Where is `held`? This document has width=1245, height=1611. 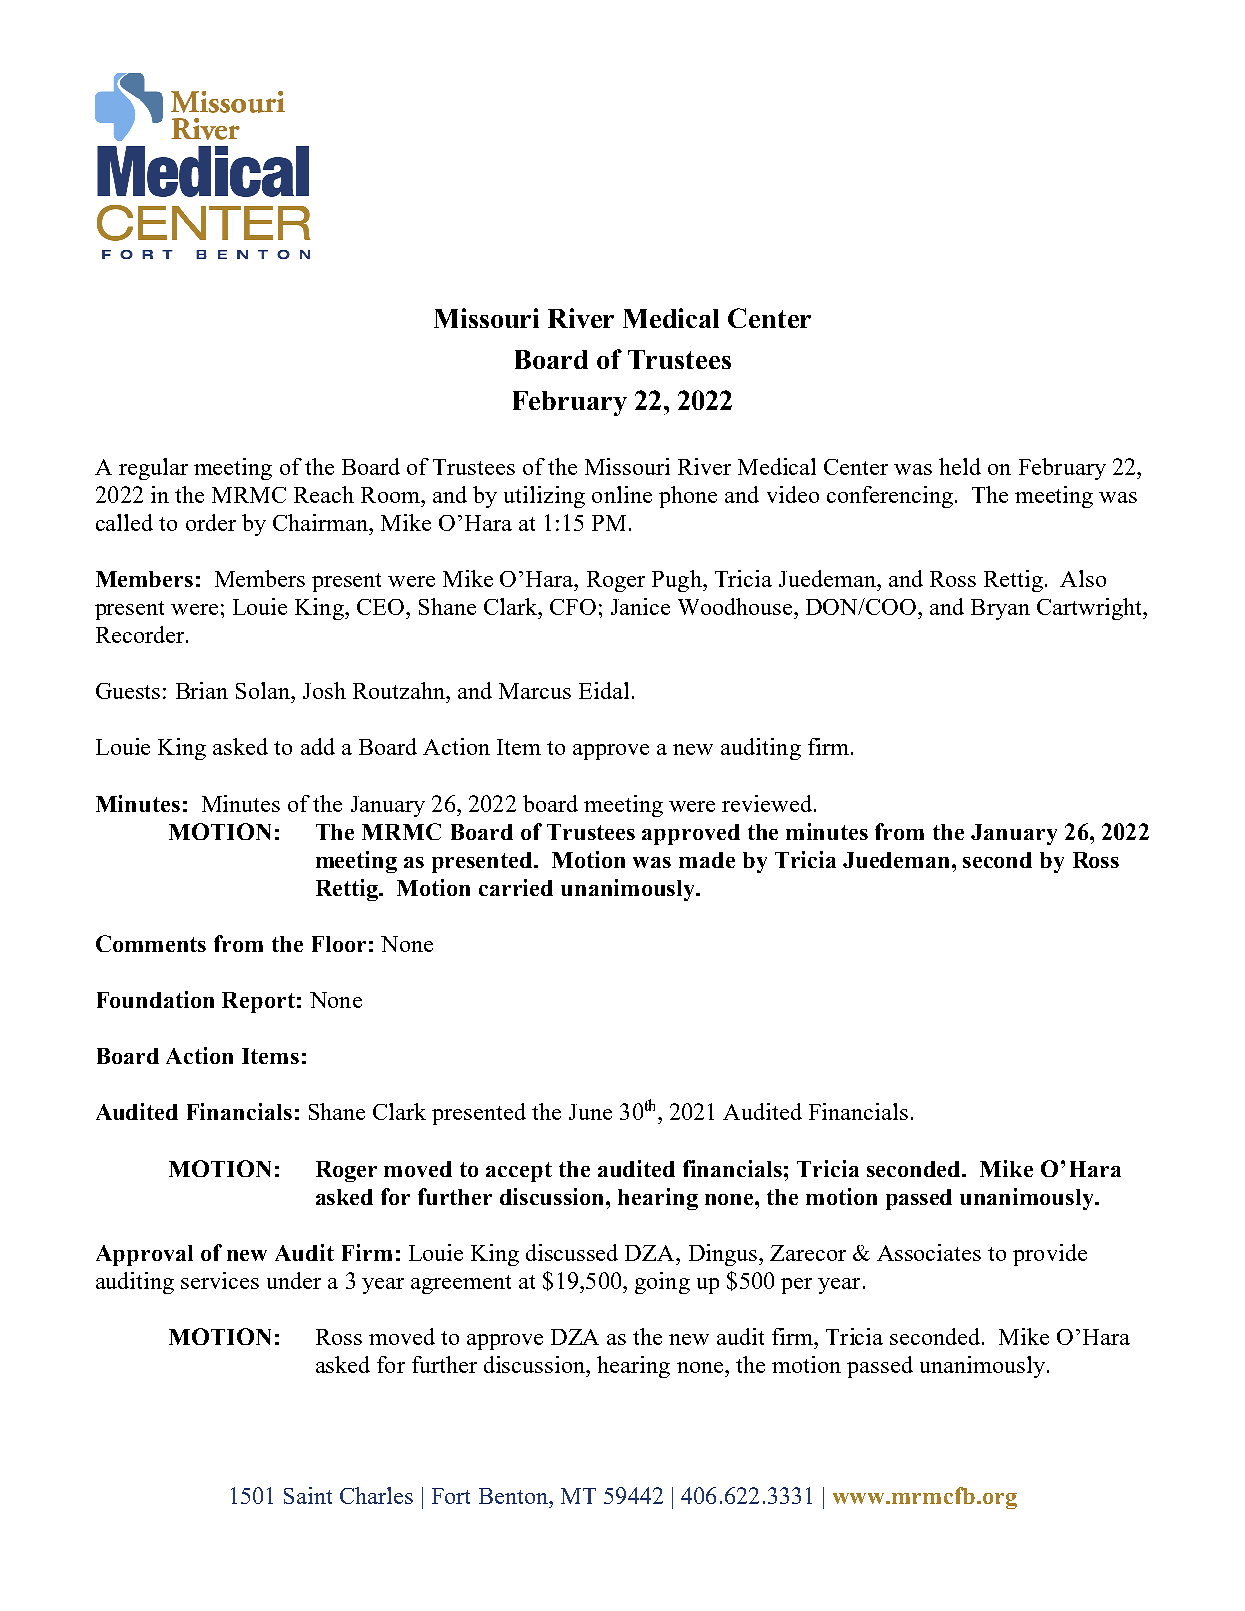 held is located at coordinates (960, 466).
